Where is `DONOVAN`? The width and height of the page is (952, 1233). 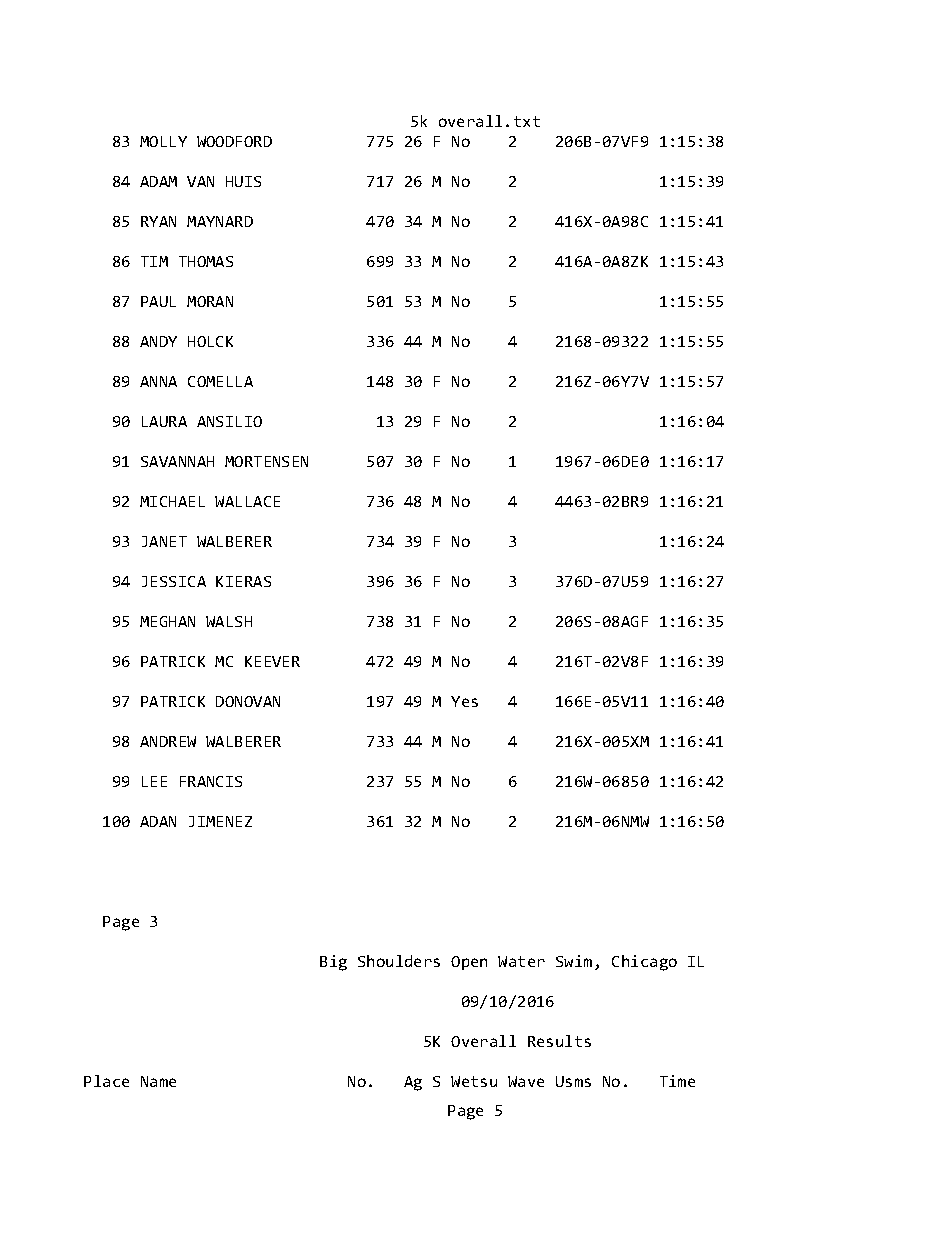 DONOVAN is located at coordinates (248, 701).
